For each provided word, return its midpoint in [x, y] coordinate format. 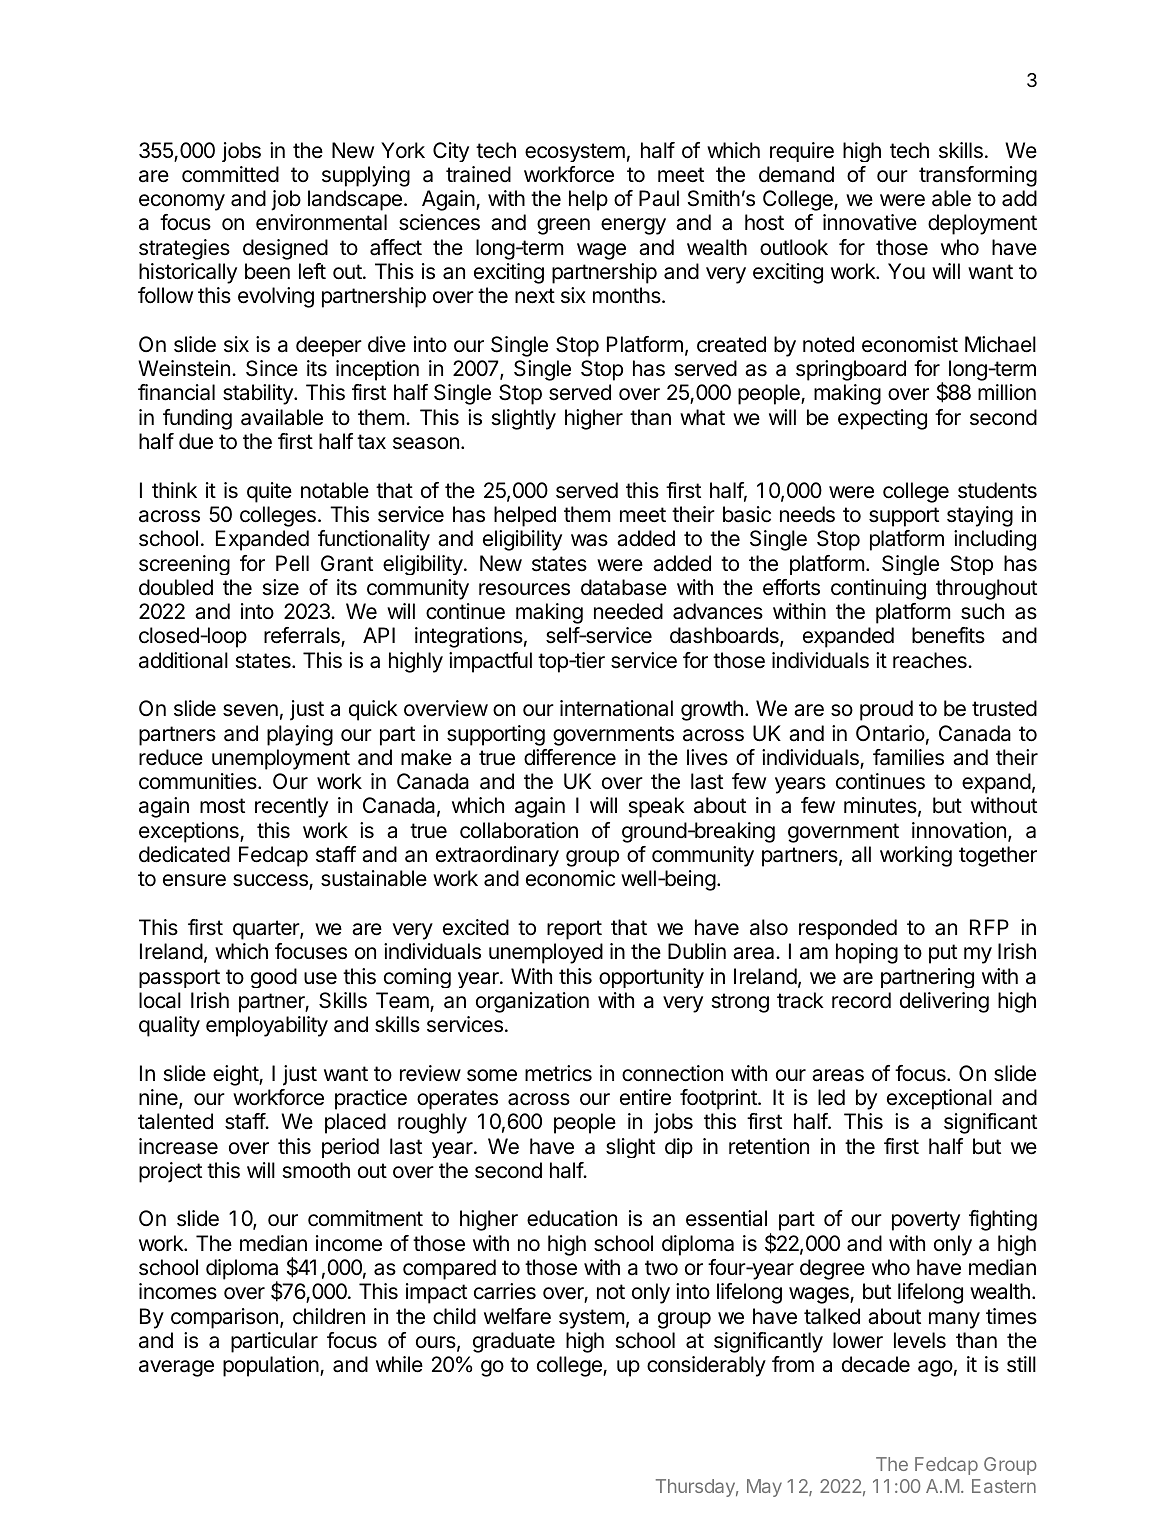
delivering [944, 1002]
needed [628, 611]
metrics [558, 1073]
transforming [978, 176]
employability [267, 1026]
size [281, 587]
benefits [948, 635]
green [563, 226]
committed [230, 174]
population [272, 1366]
